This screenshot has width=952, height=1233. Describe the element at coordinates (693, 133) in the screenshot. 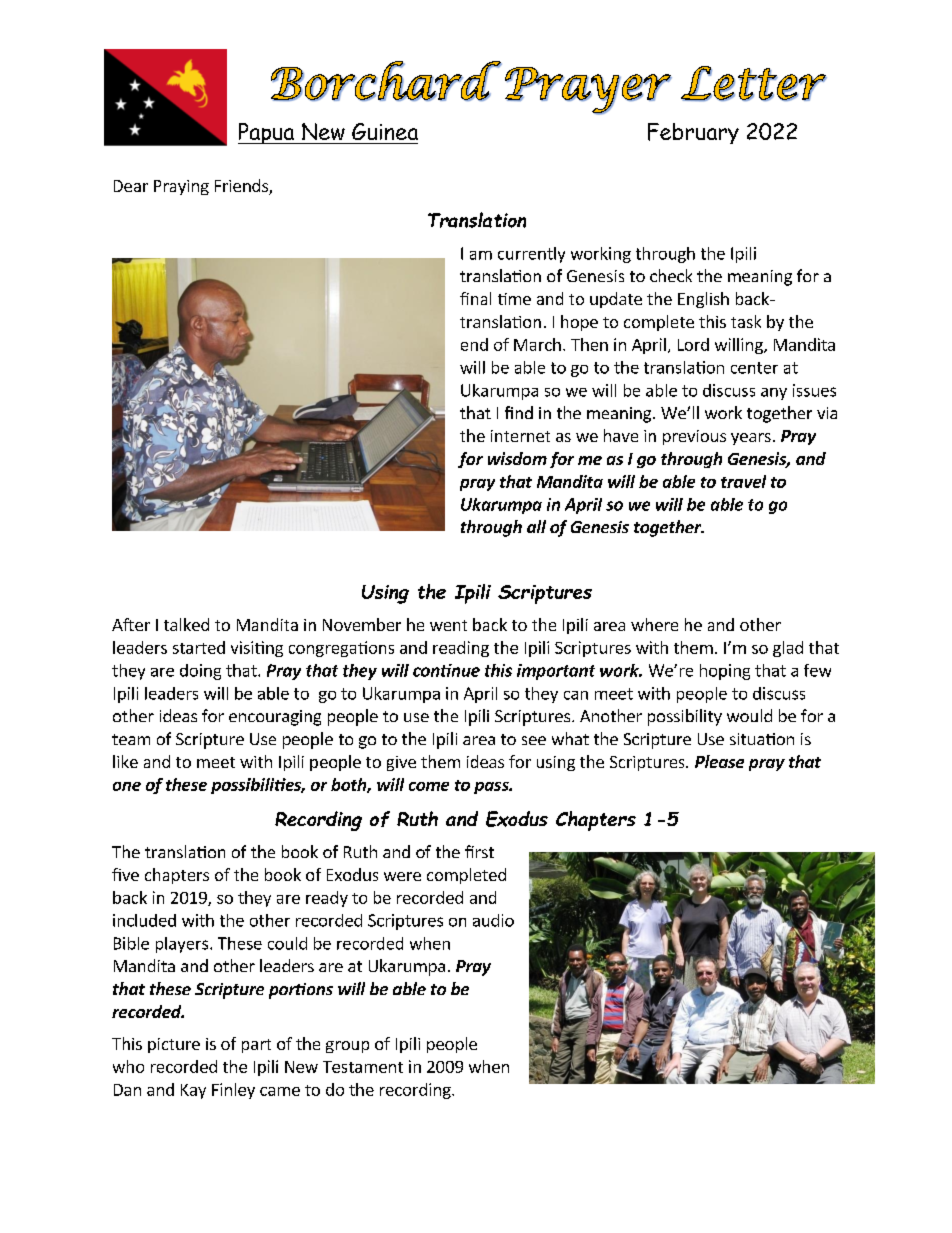

I see `February` at that location.
